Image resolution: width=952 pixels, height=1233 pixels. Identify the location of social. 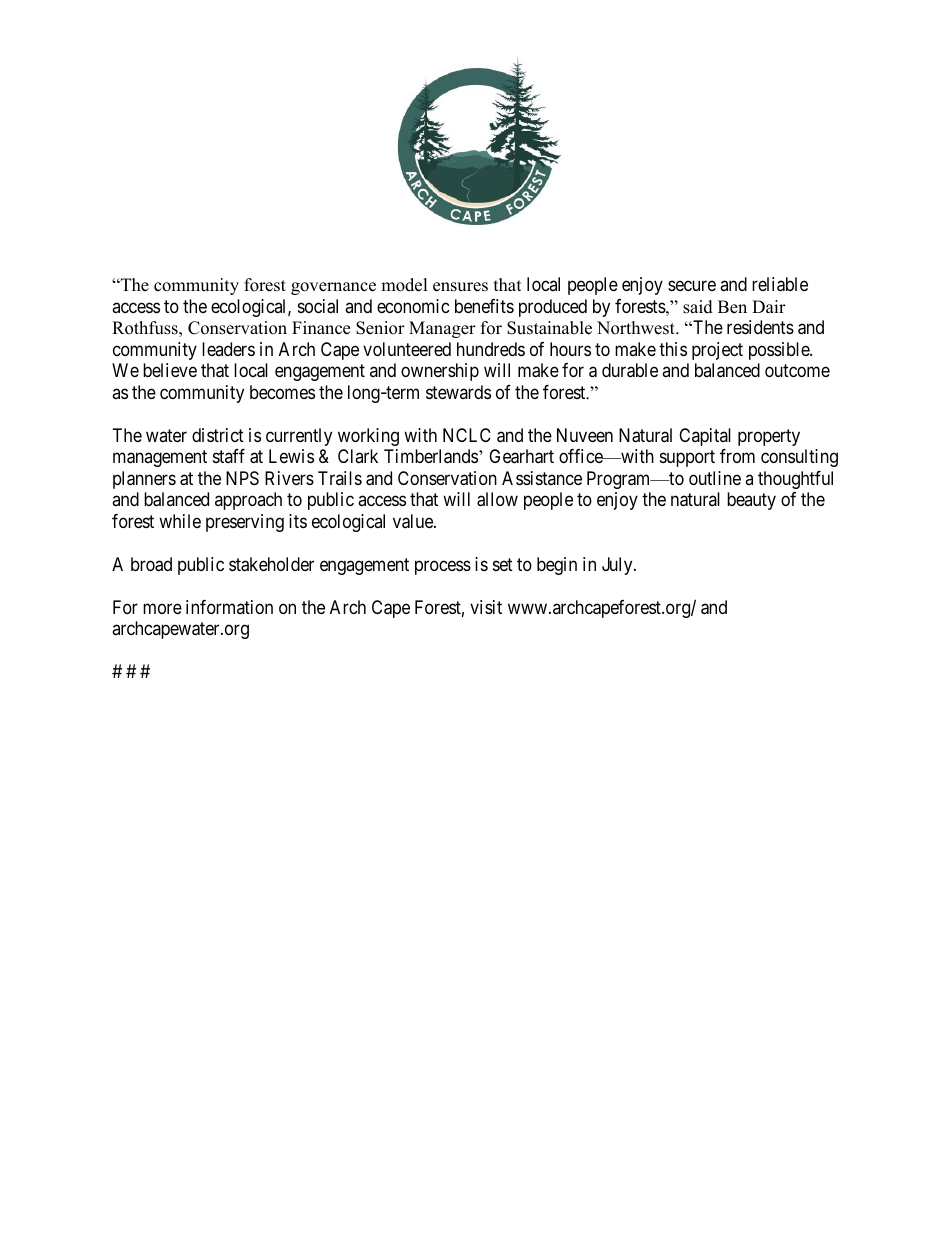
(318, 306).
